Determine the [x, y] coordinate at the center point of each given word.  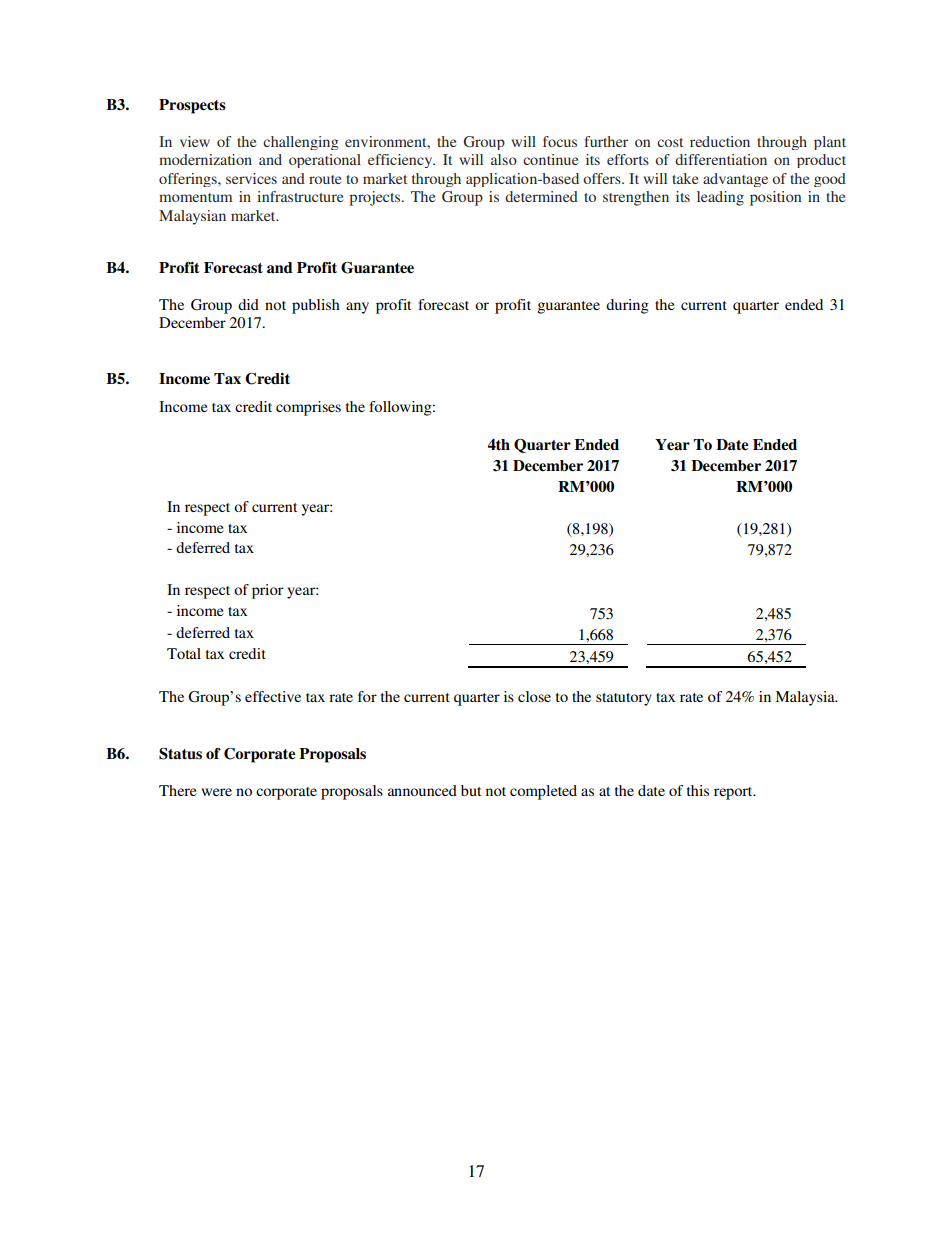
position [775, 198]
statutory [624, 699]
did [248, 304]
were [216, 792]
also [504, 159]
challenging [301, 143]
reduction [720, 141]
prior [267, 591]
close [534, 696]
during [627, 306]
